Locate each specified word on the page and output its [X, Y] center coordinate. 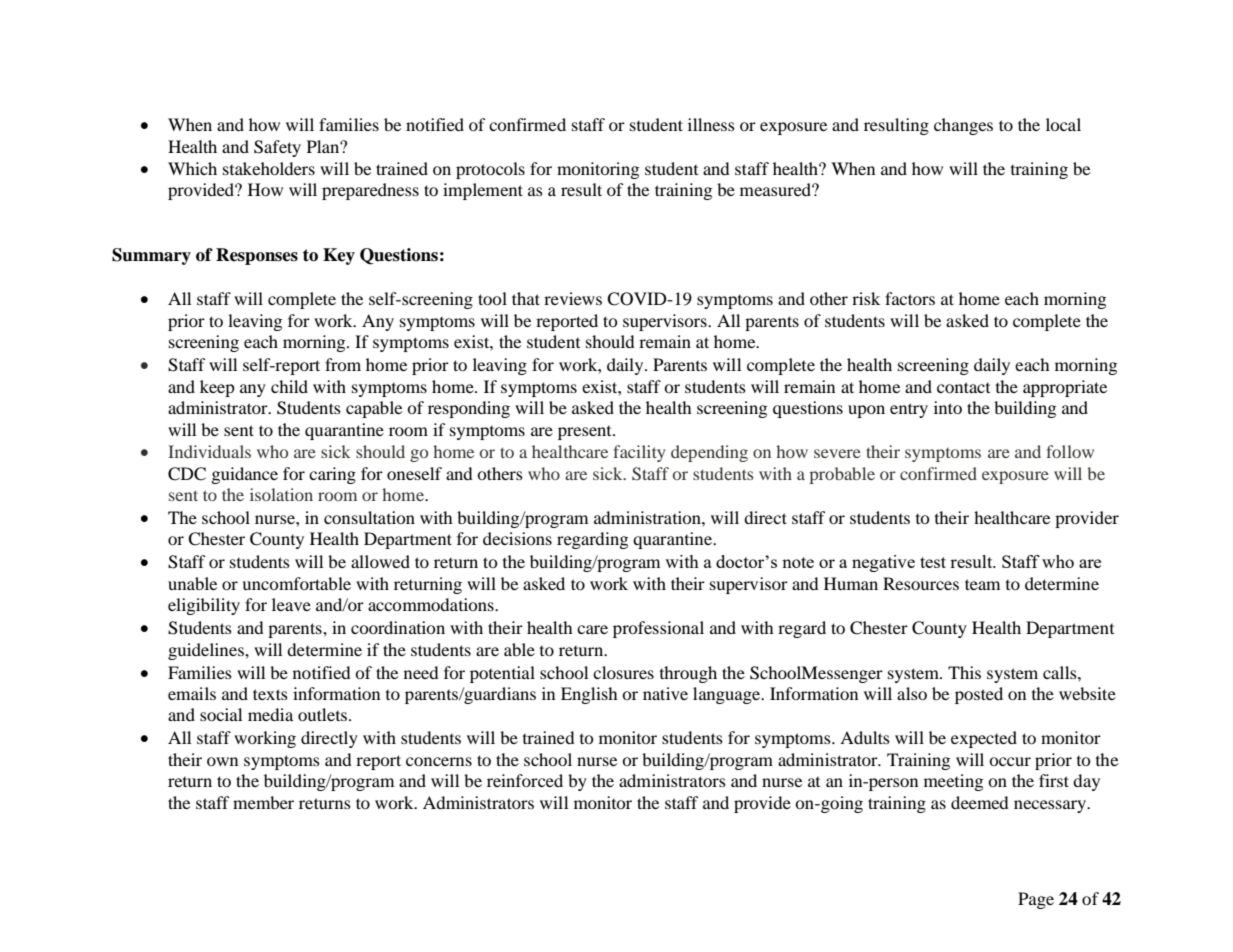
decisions [517, 538]
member [263, 802]
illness [711, 124]
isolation [281, 494]
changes [963, 126]
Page [1036, 900]
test [933, 562]
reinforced [525, 780]
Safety [277, 148]
